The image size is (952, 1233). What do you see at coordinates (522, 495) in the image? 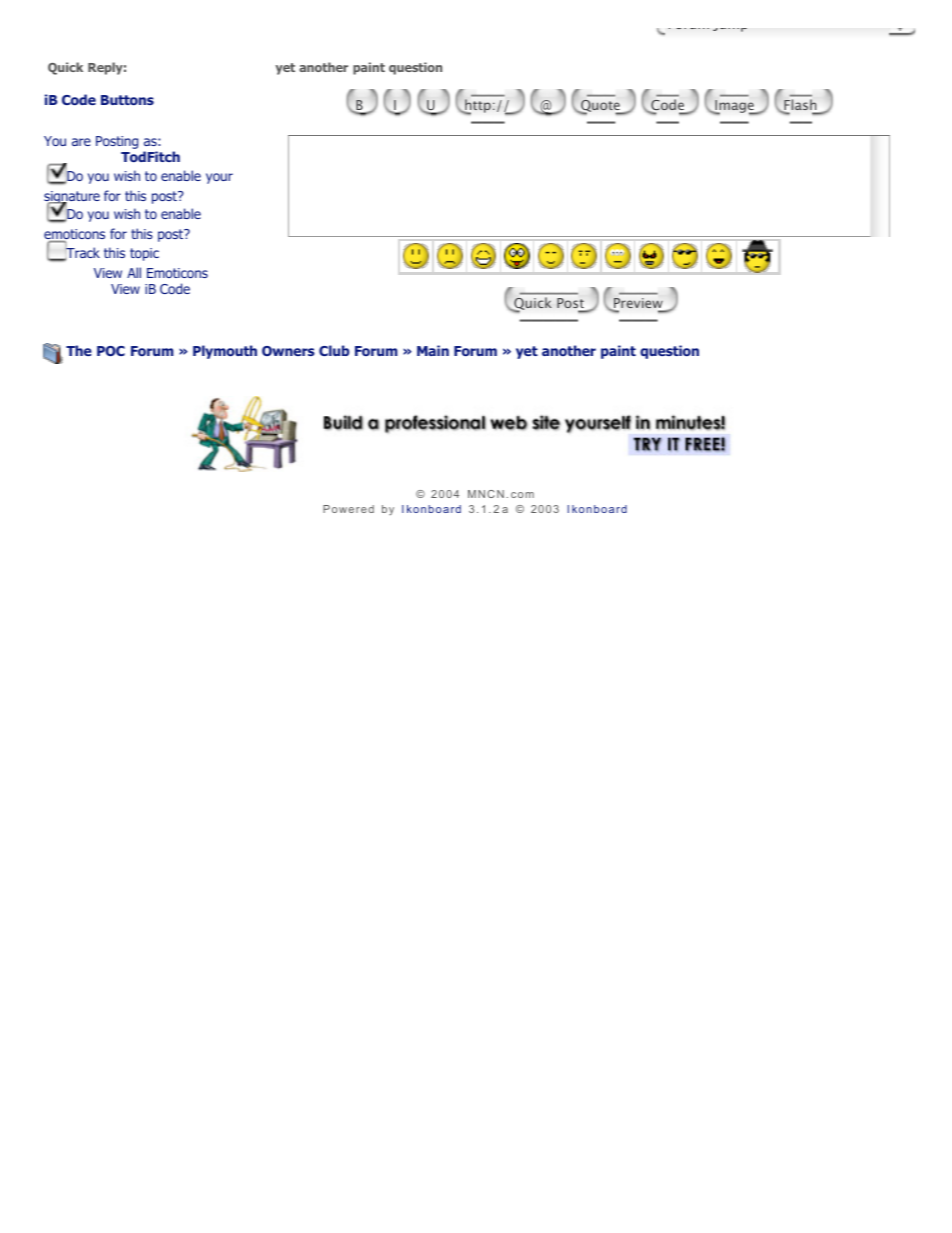
I see `com` at bounding box center [522, 495].
